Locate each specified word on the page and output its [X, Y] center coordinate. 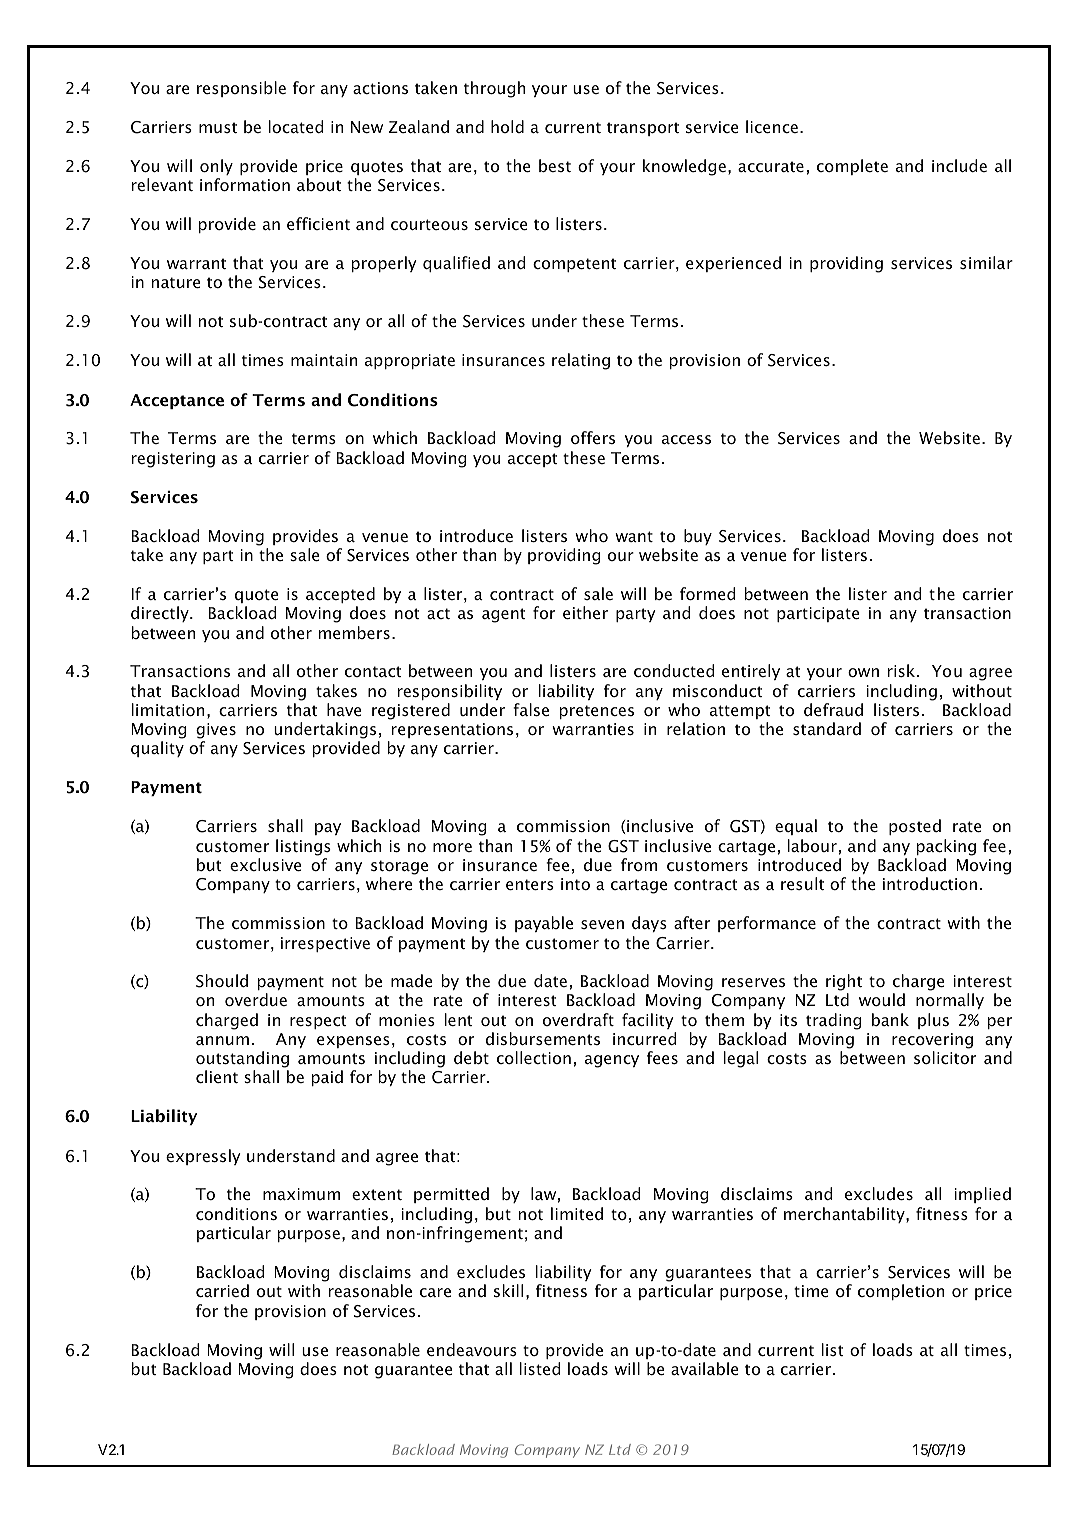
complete [852, 167]
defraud [833, 709]
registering [173, 460]
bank [890, 1019]
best [555, 165]
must [218, 127]
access [686, 439]
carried [222, 1290]
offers [593, 437]
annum [222, 1040]
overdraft [578, 1019]
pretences [597, 712]
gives [216, 731]
